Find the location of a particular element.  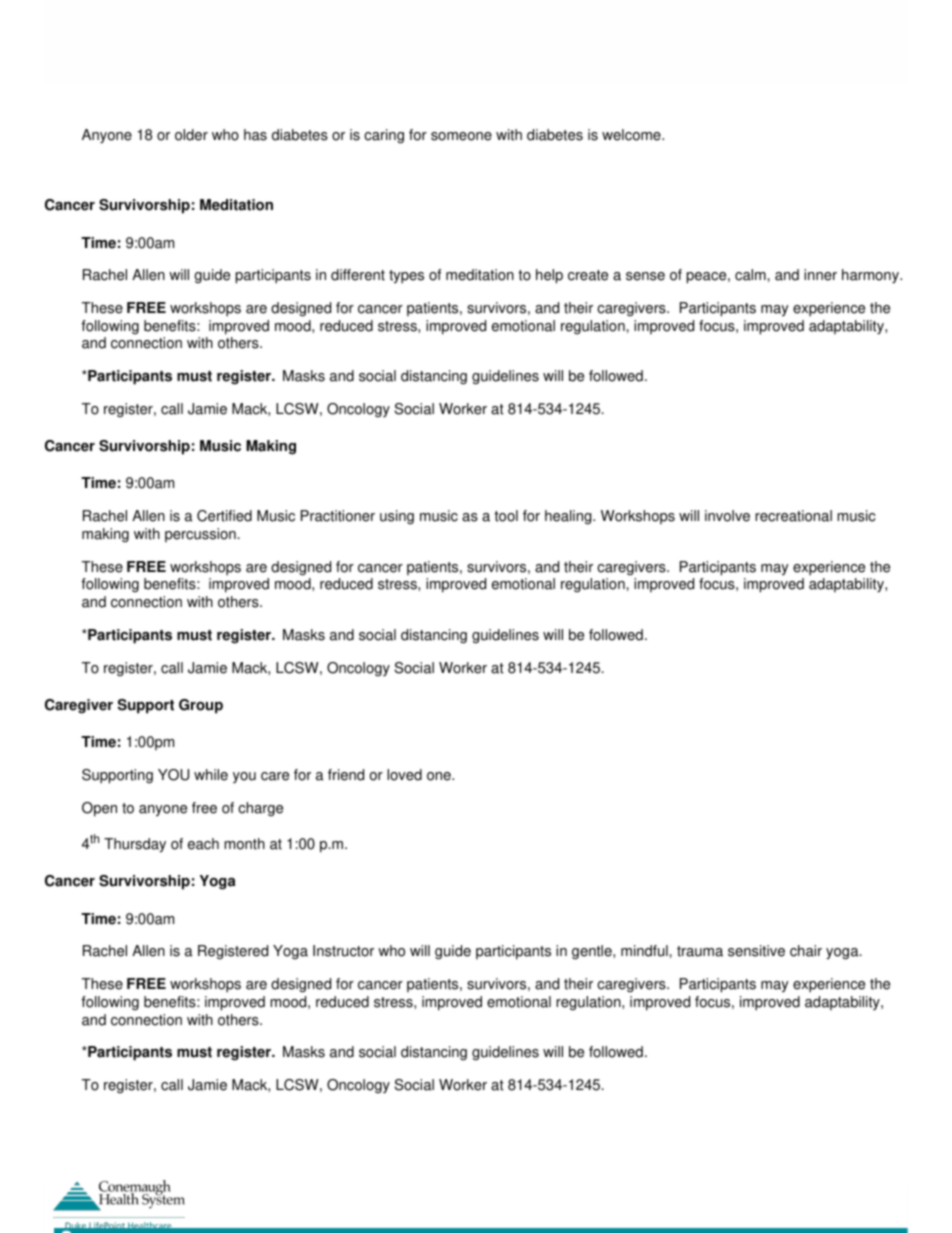

tool is located at coordinates (506, 516).
